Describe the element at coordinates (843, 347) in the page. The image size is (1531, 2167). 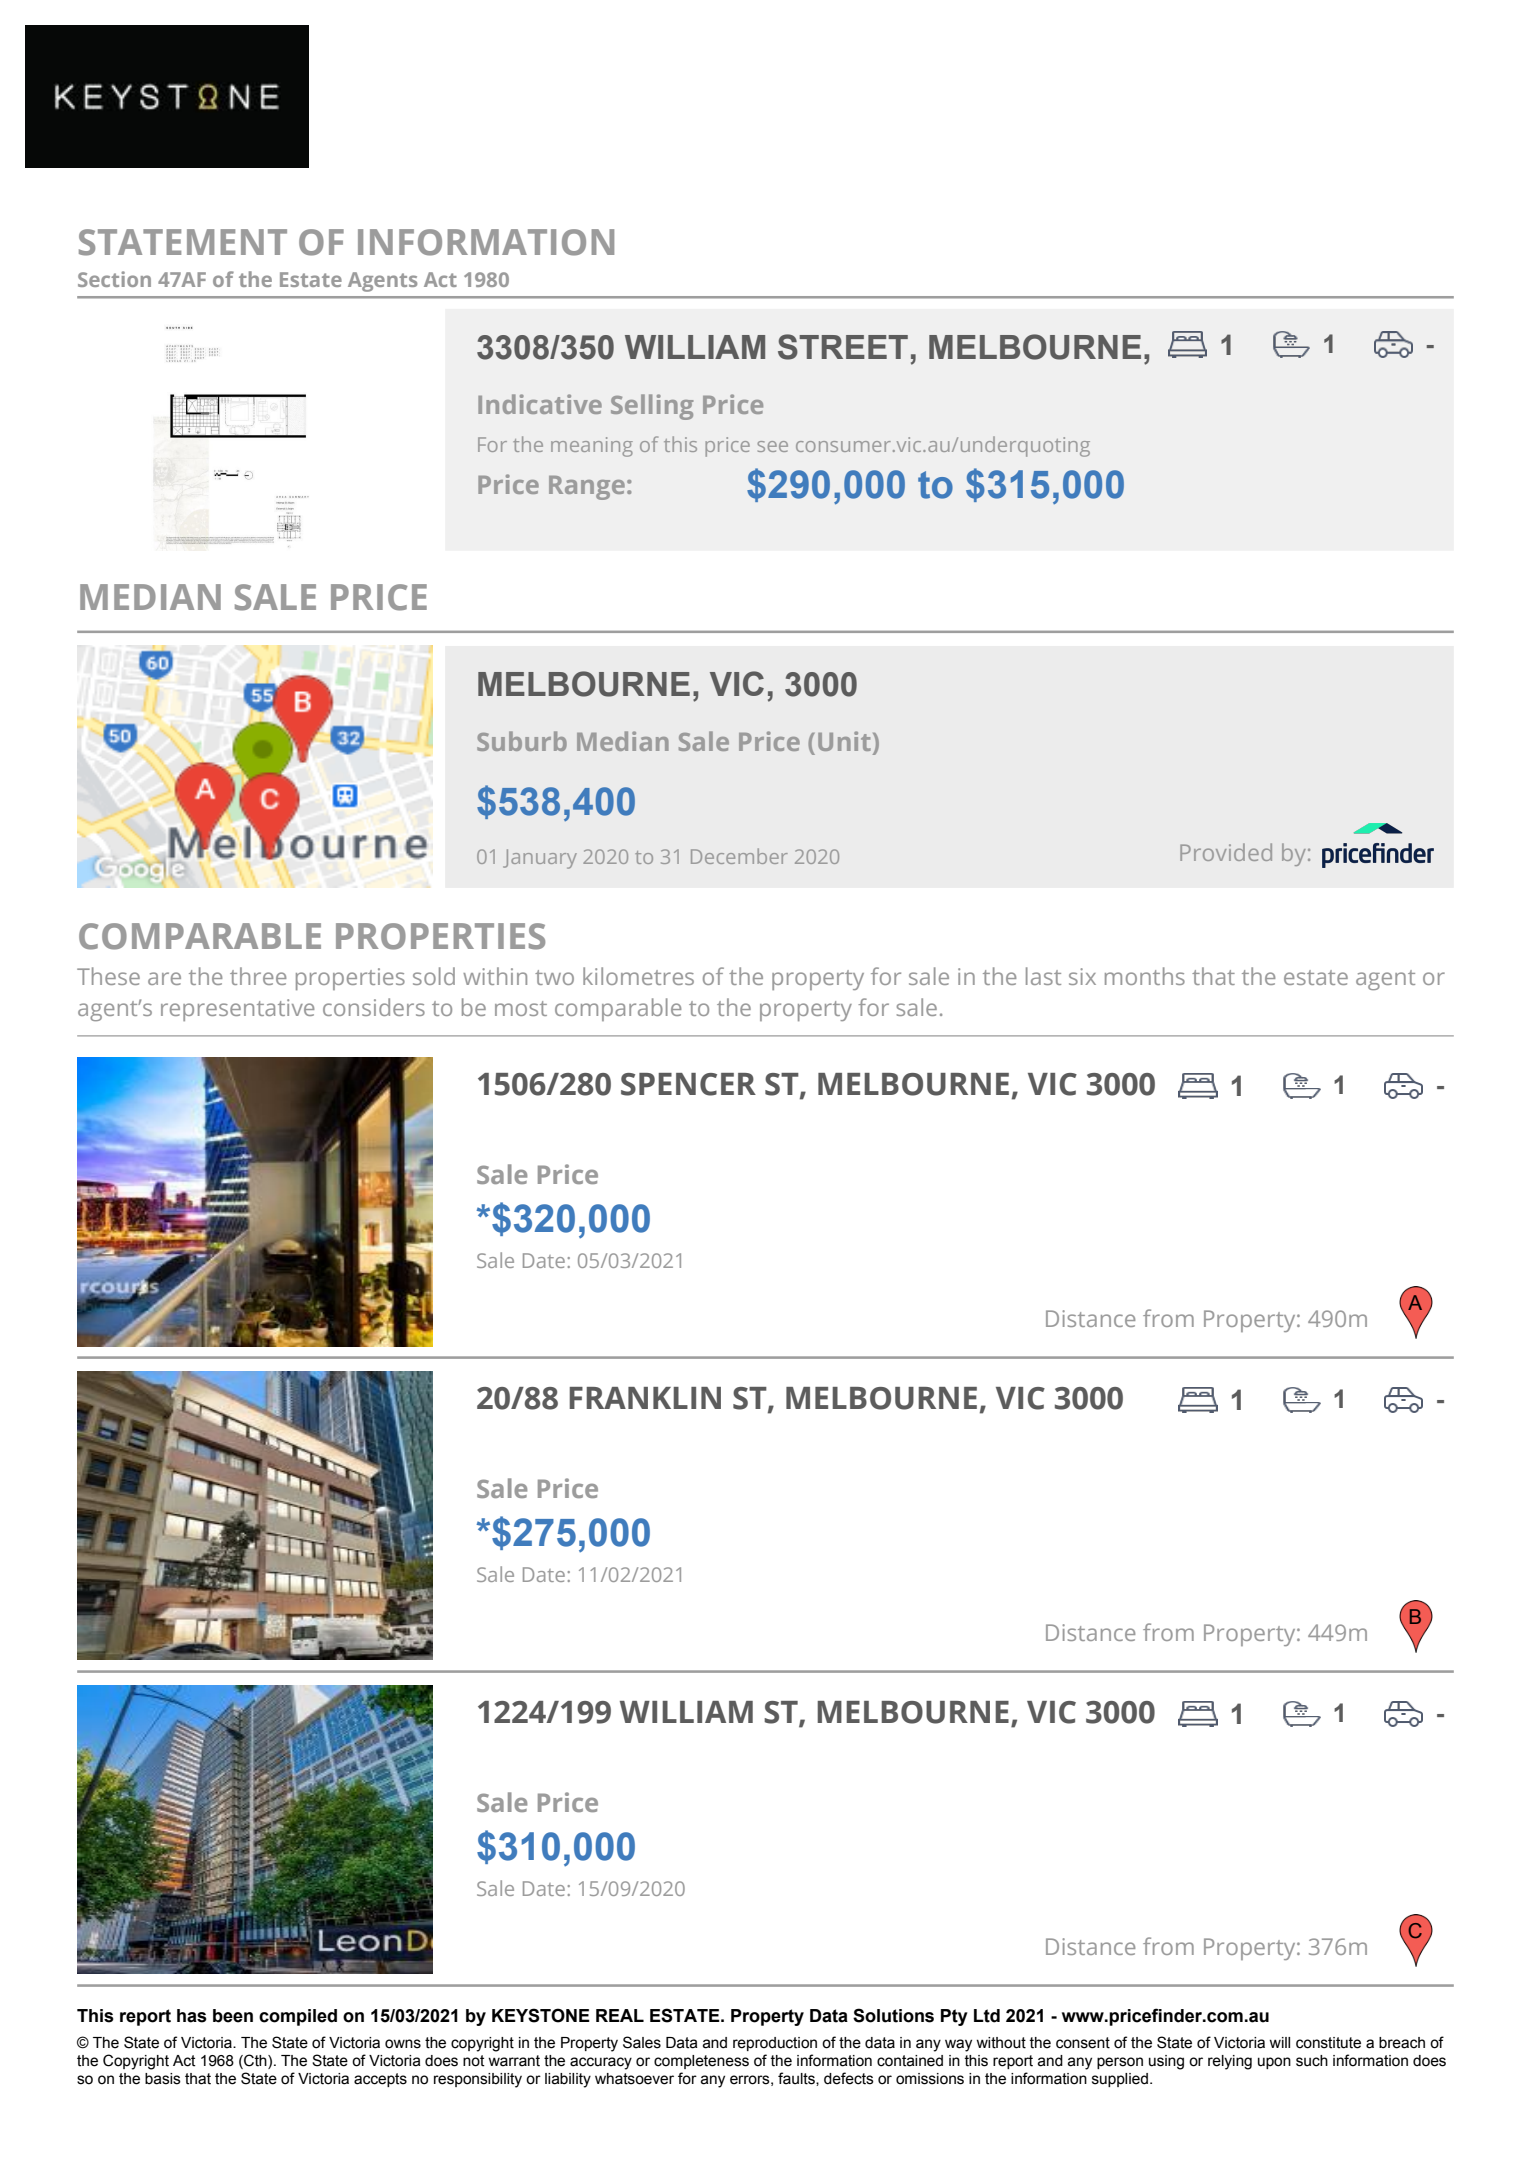
I see `STREET` at that location.
